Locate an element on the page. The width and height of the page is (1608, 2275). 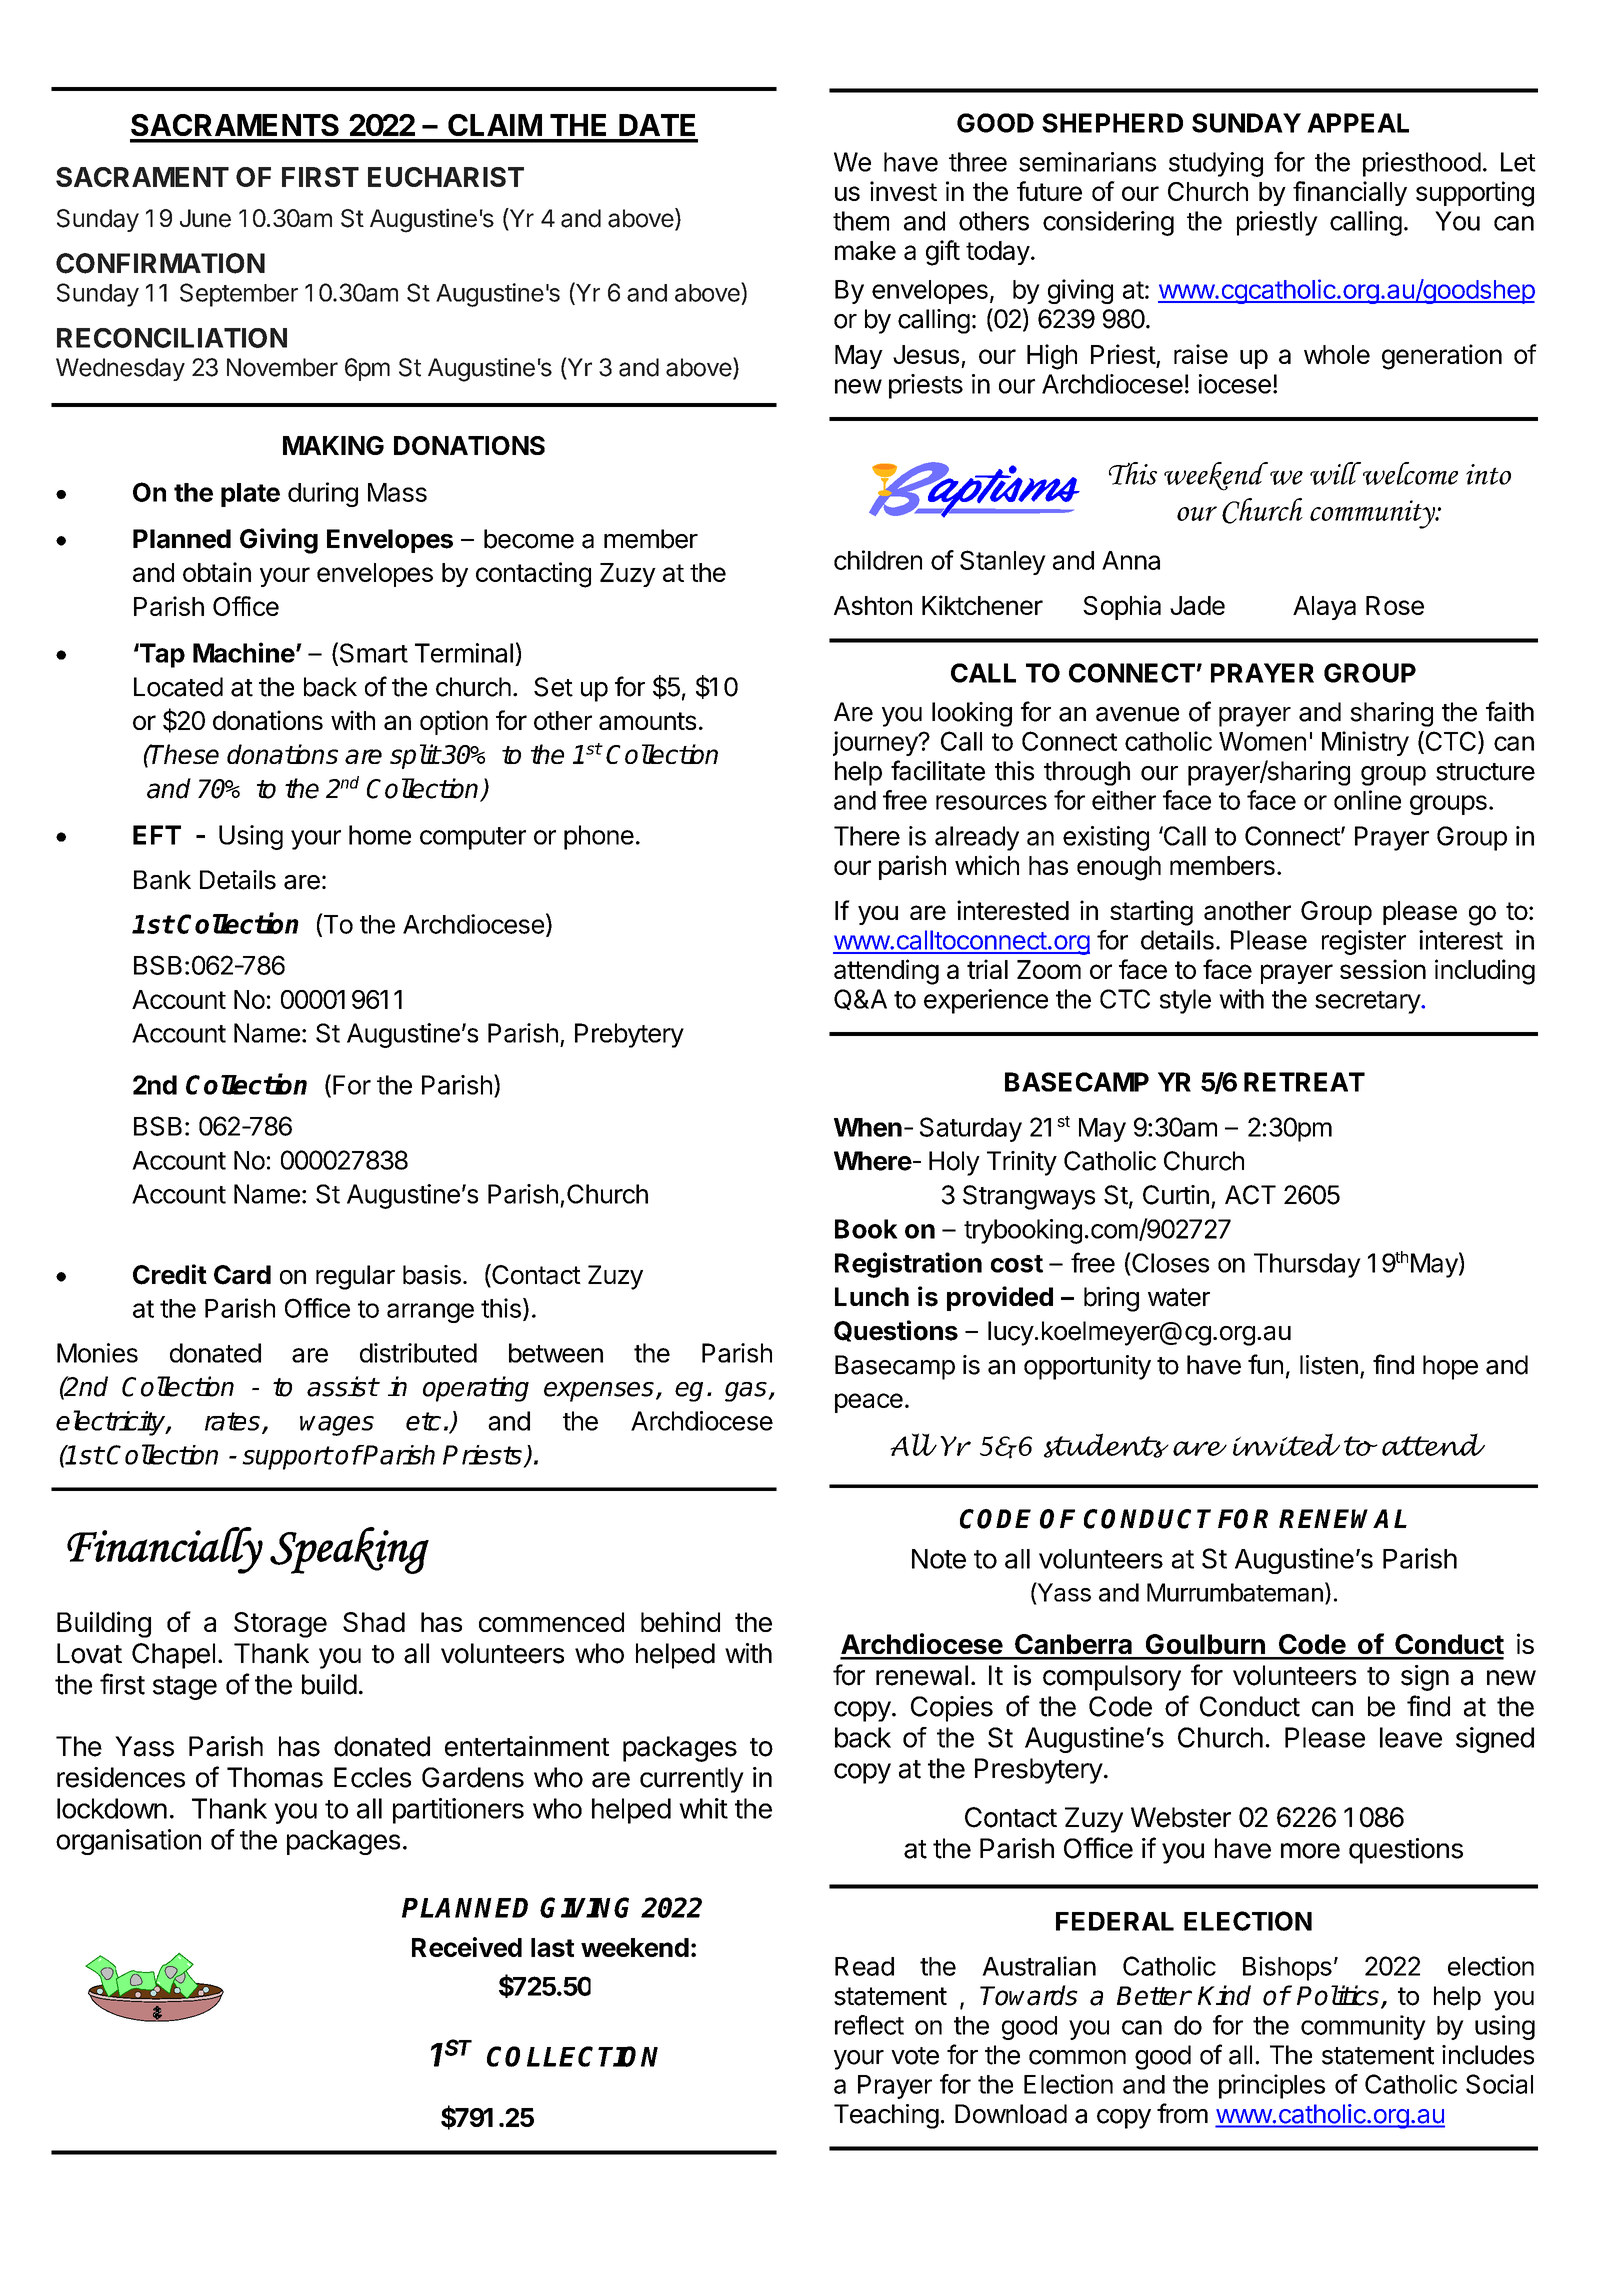
Received is located at coordinates (467, 1947).
